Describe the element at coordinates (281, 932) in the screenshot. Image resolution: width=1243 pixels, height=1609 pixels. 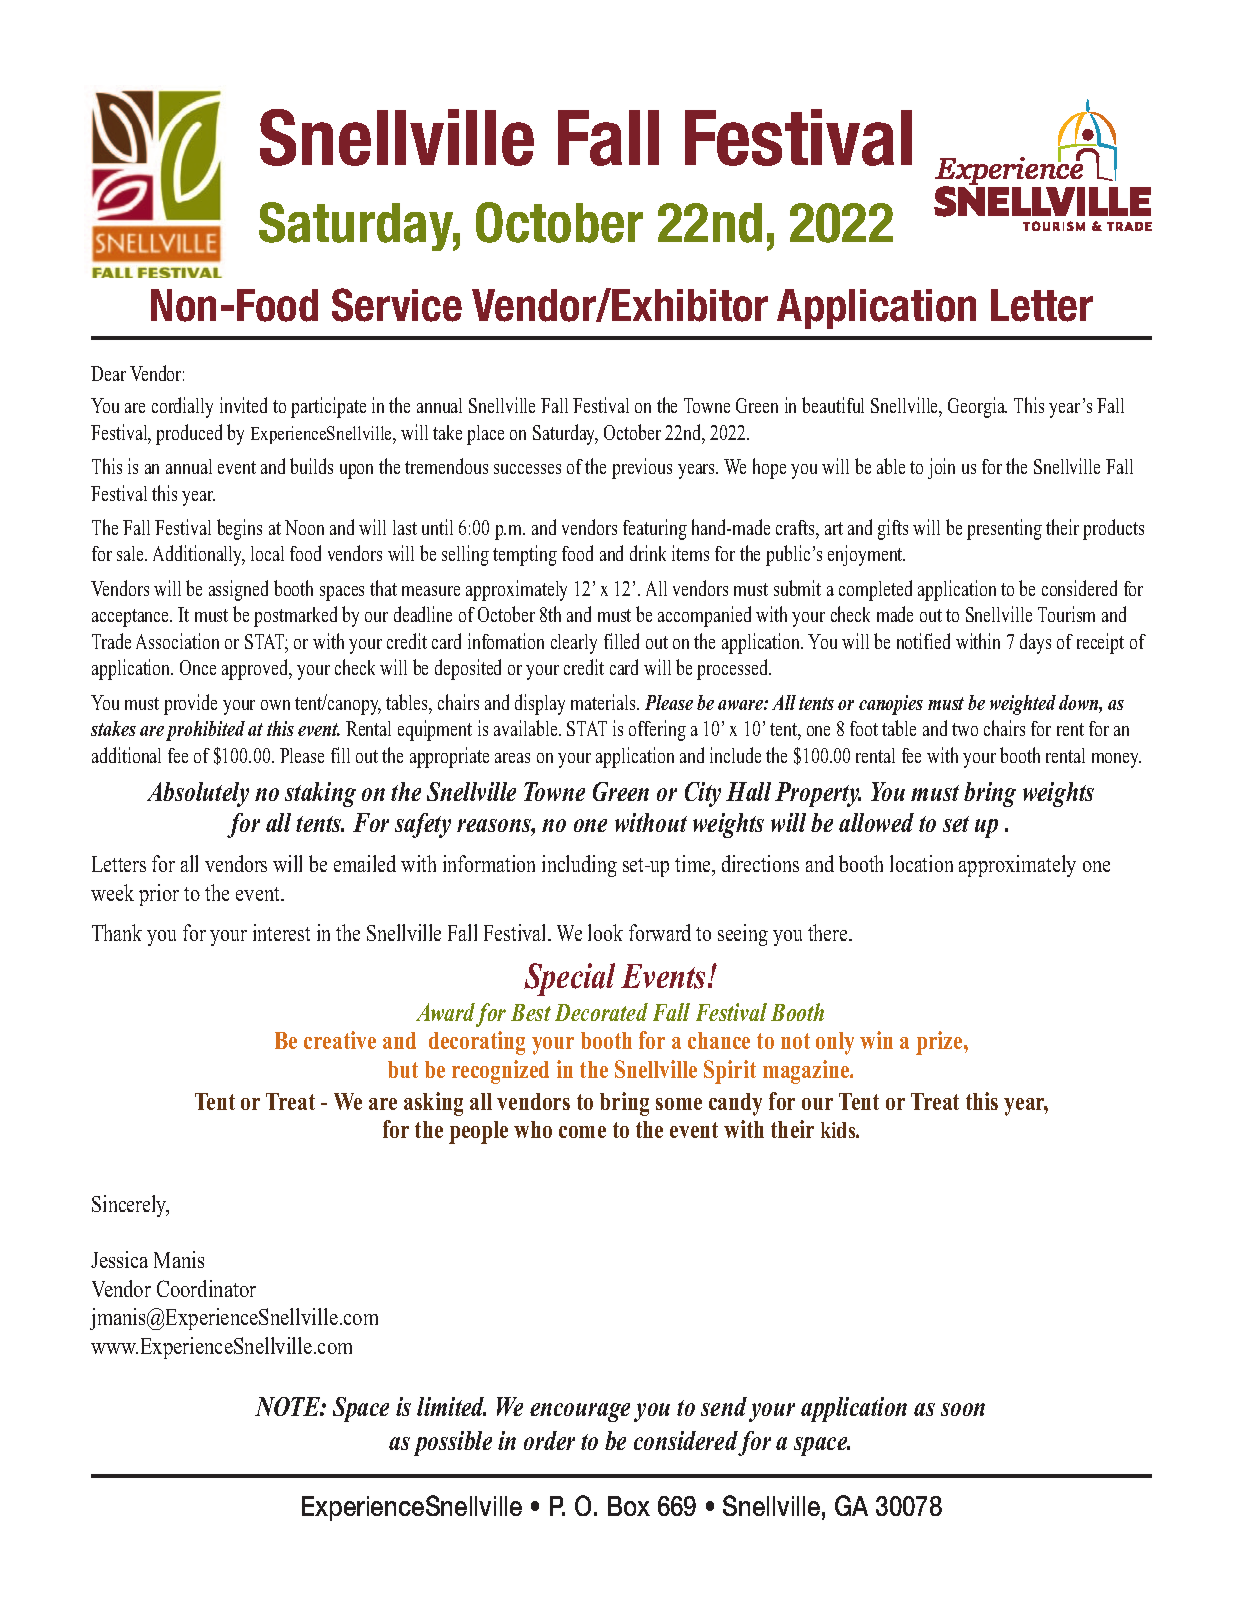
I see `interest` at that location.
